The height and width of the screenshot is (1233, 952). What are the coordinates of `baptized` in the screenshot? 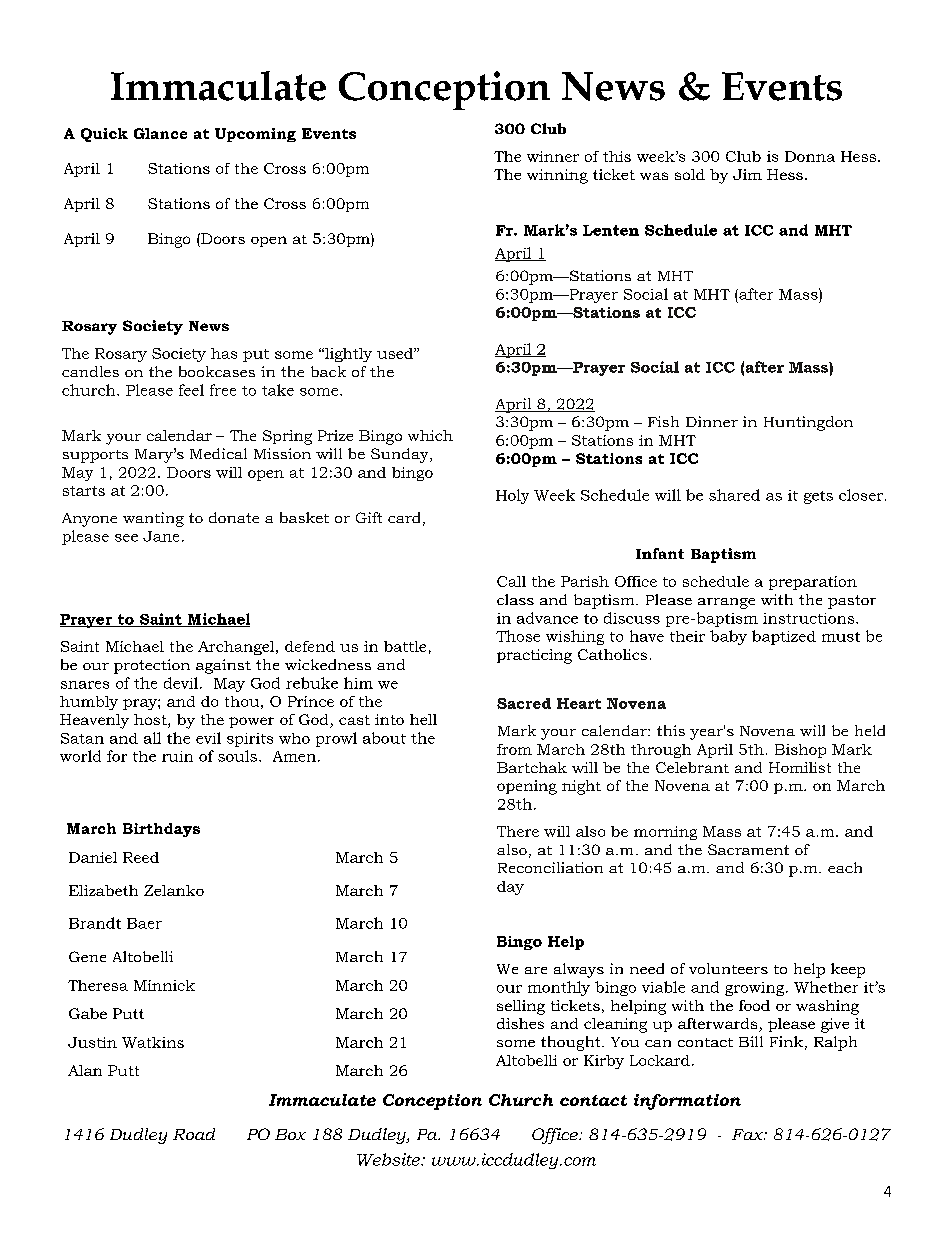 It's located at (784, 637).
